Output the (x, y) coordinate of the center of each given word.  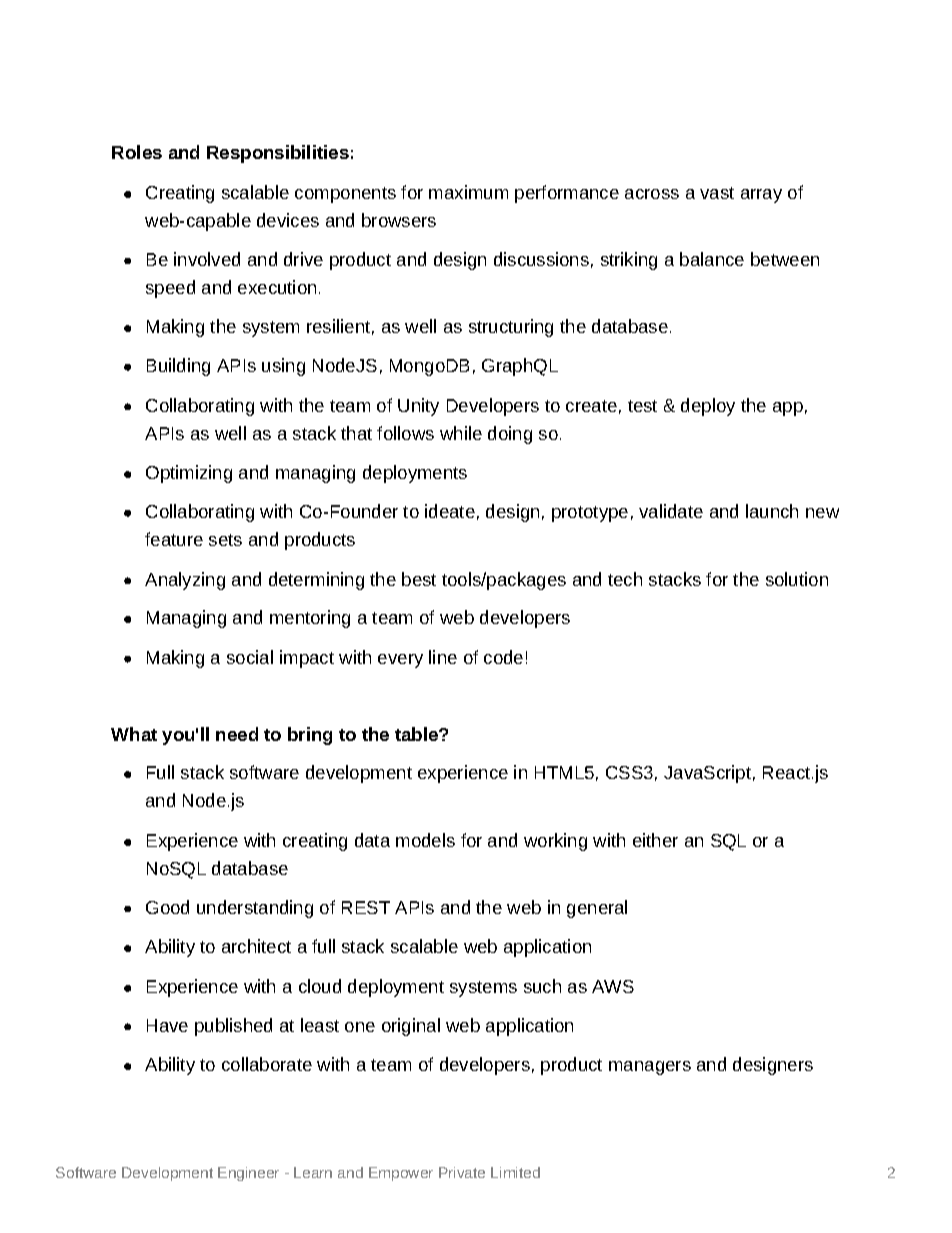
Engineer (248, 1174)
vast (717, 193)
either (655, 840)
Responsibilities (278, 154)
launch (772, 511)
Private (462, 1172)
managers (650, 1068)
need (237, 734)
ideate (450, 511)
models (425, 840)
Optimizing (189, 474)
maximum (468, 192)
